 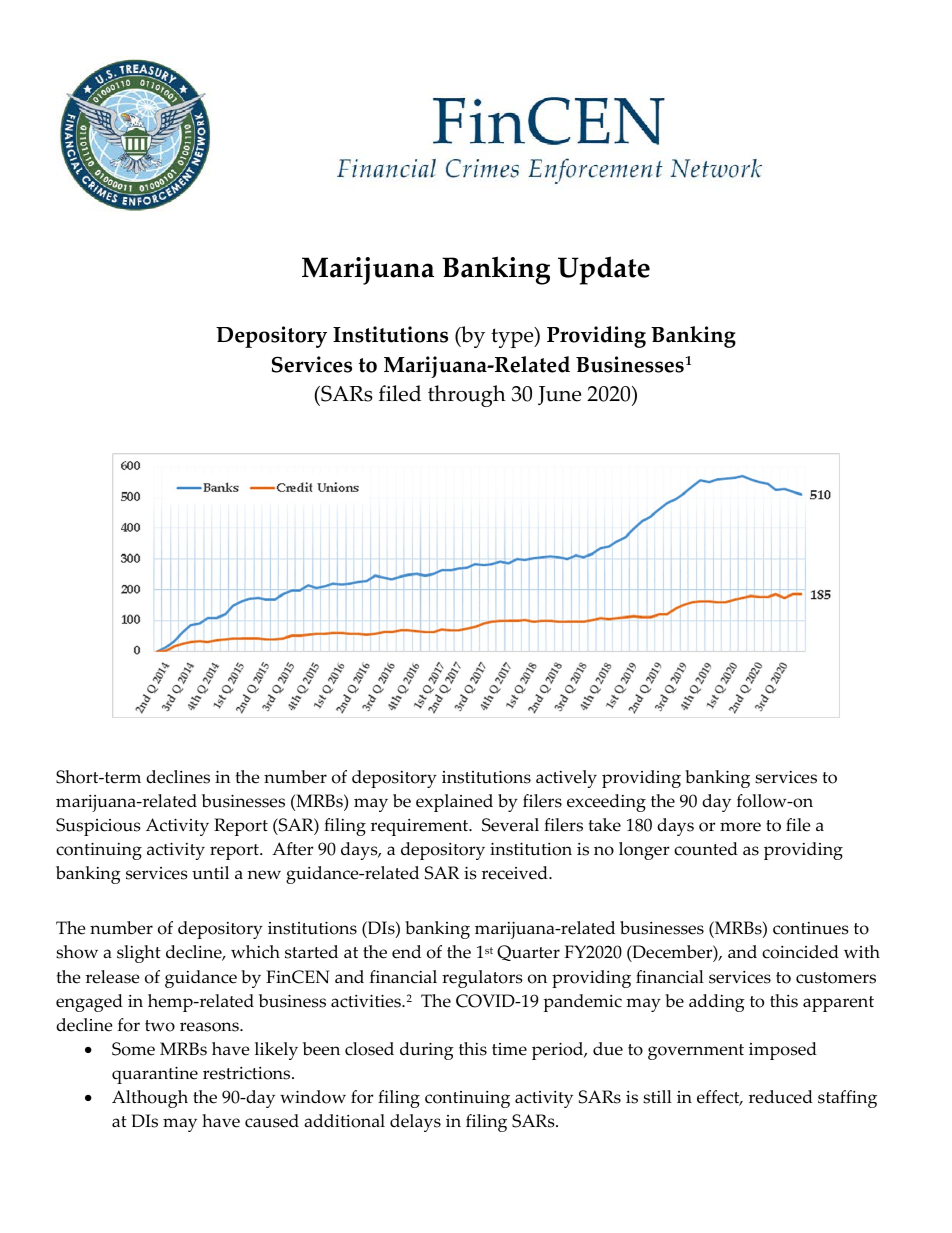 I want to click on June, so click(x=559, y=395).
